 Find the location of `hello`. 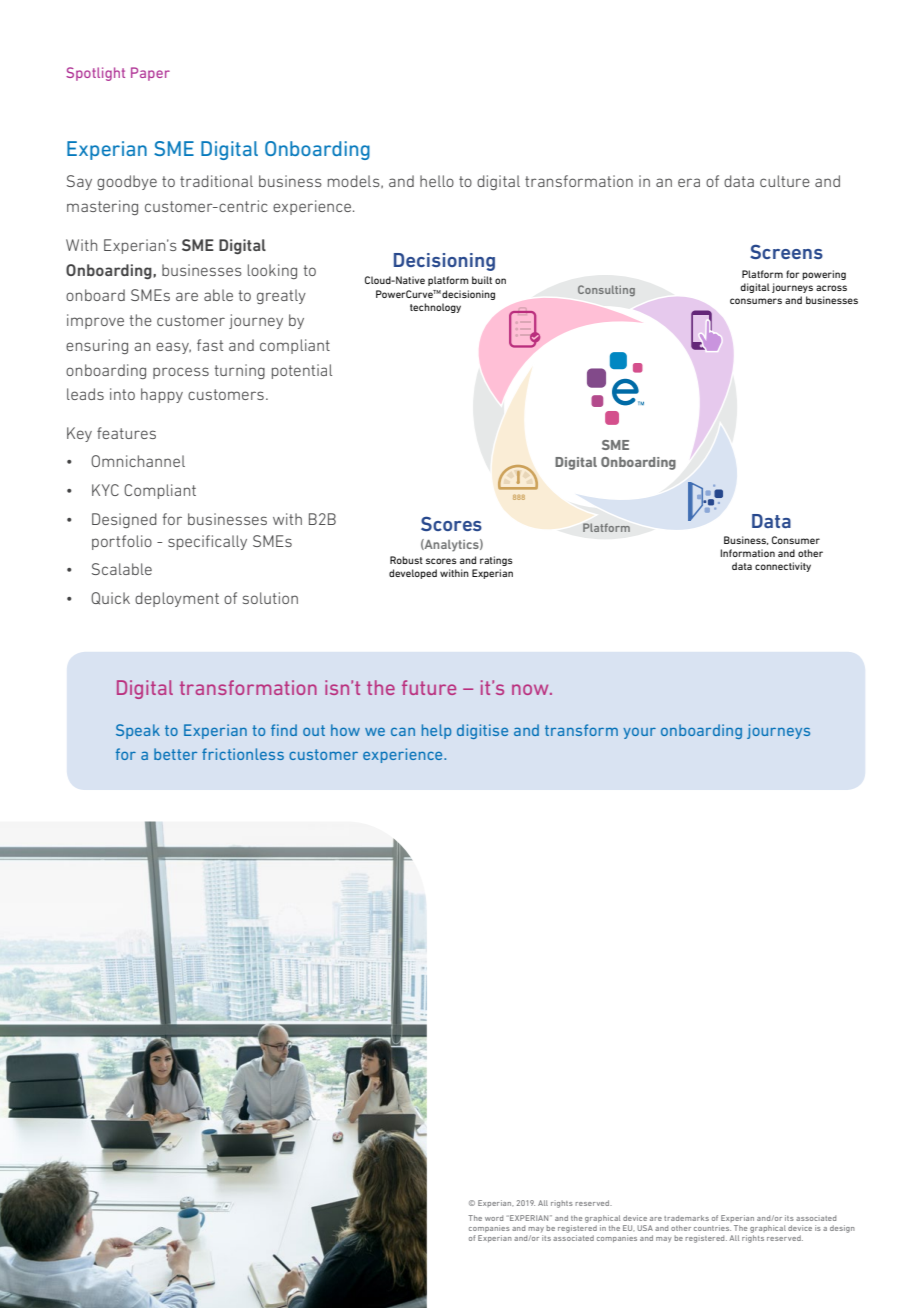

hello is located at coordinates (437, 181).
